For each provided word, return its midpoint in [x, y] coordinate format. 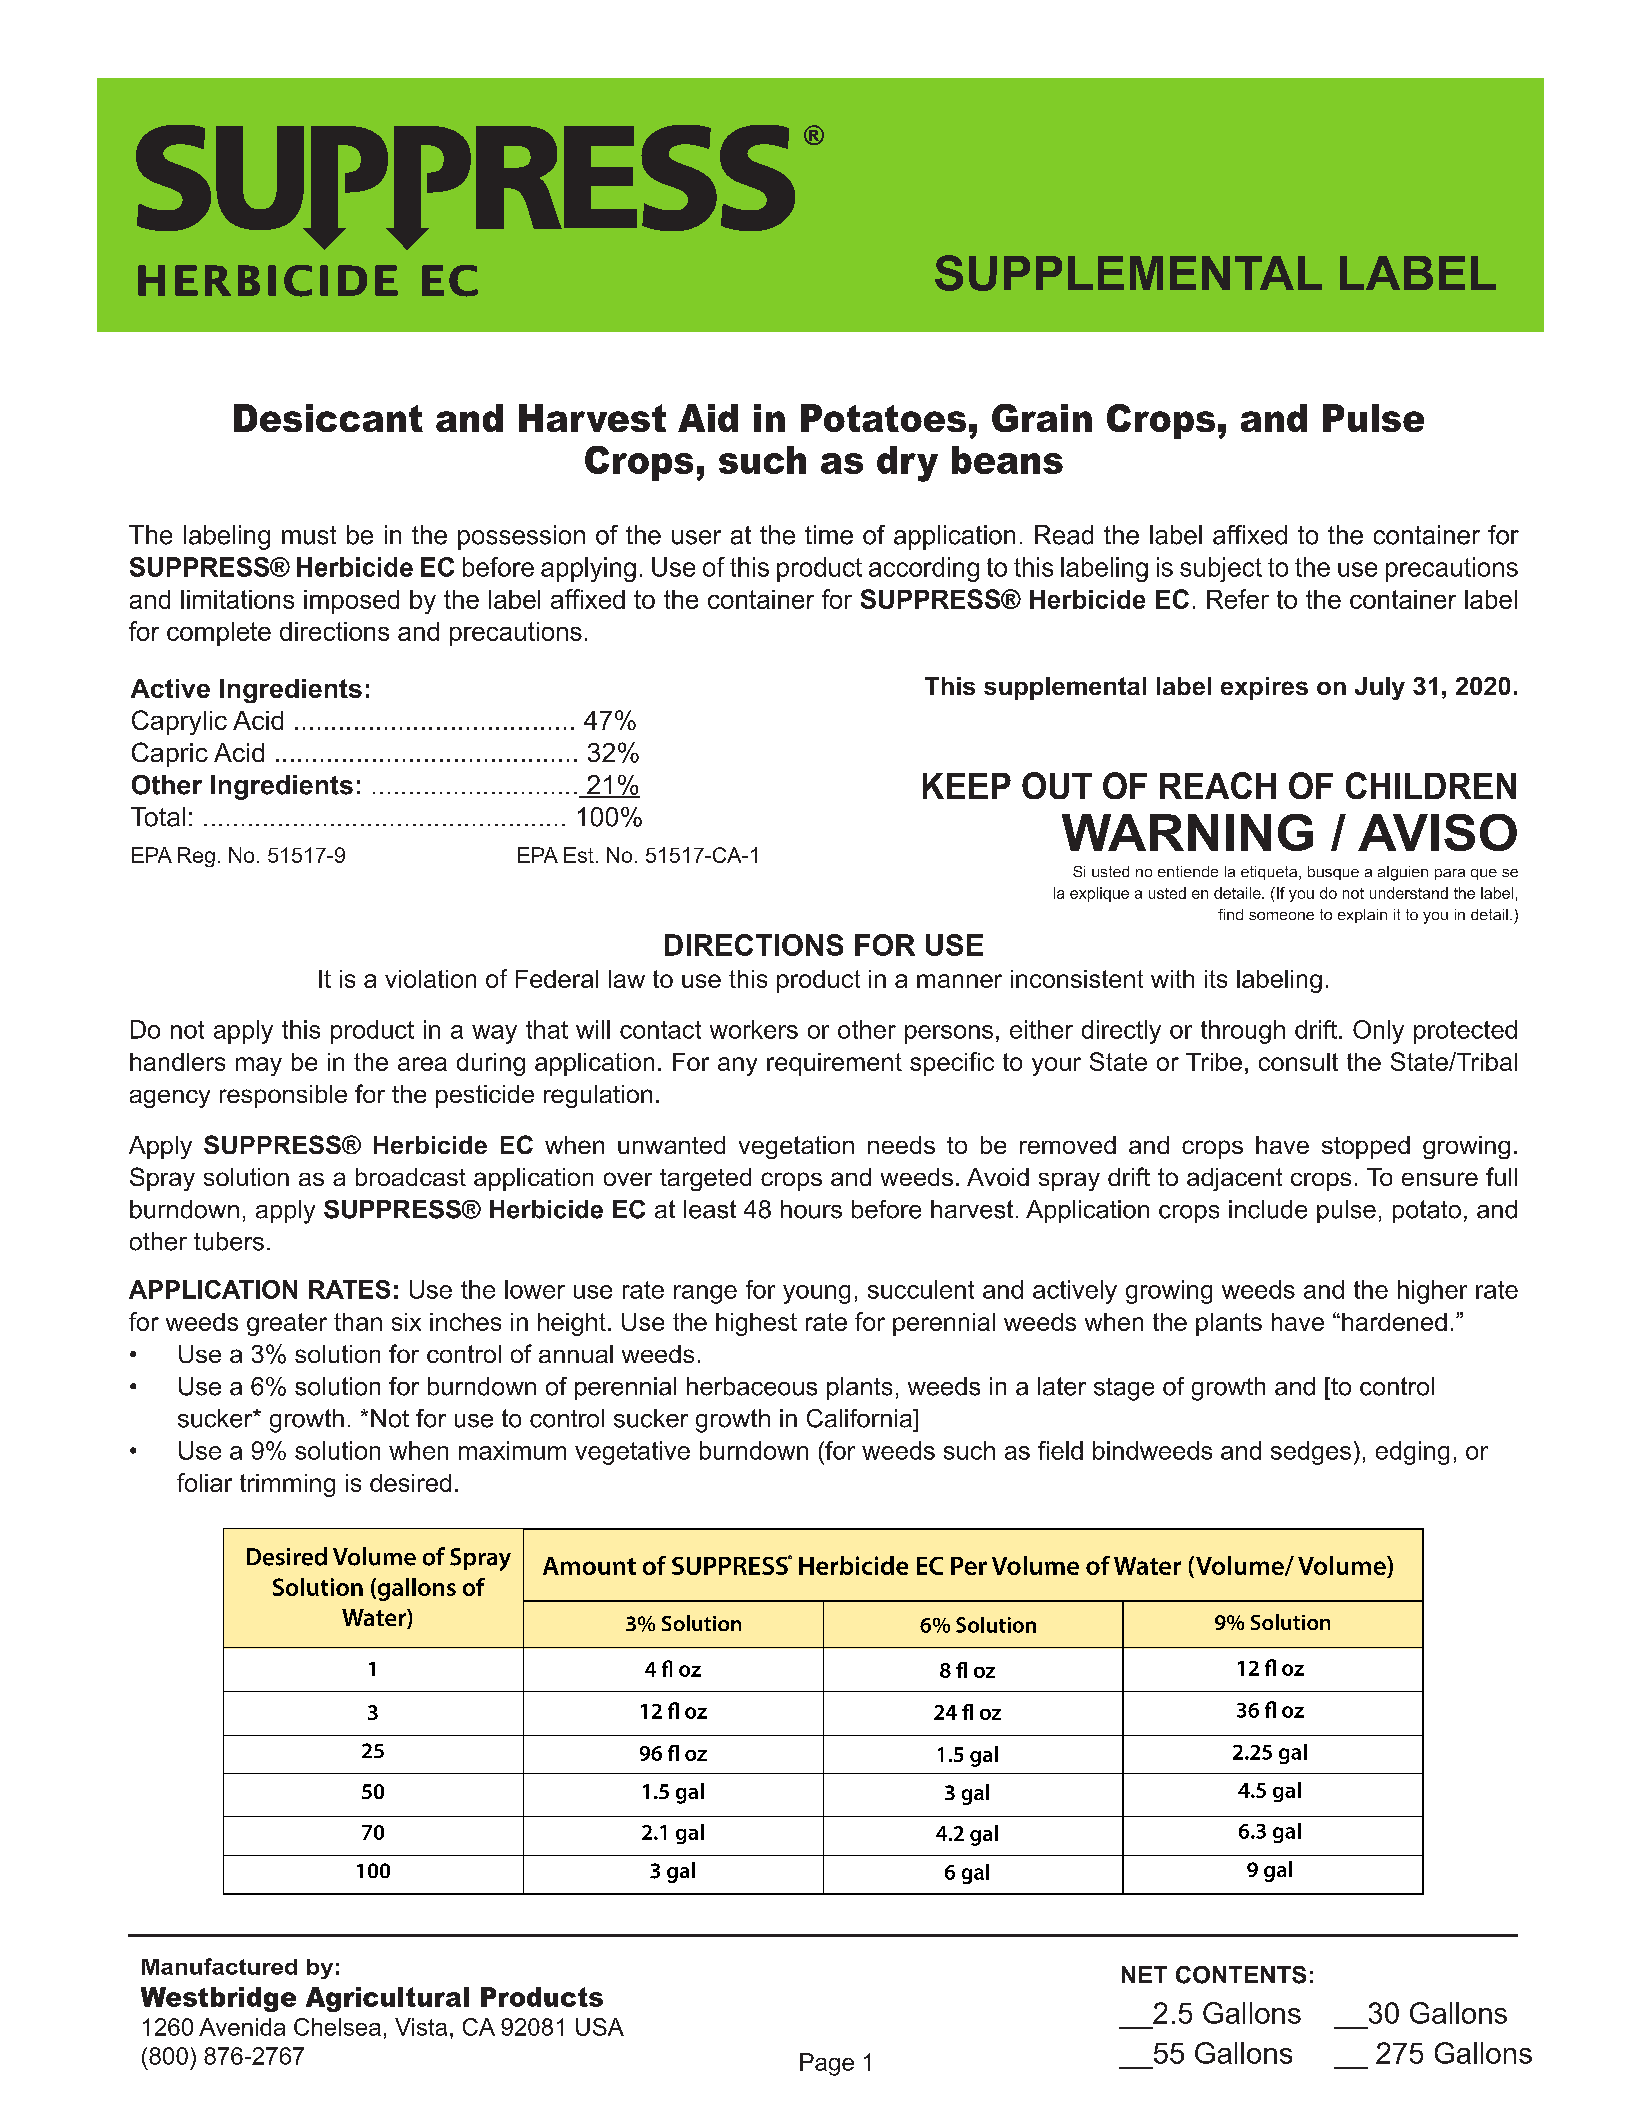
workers [754, 1029]
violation [430, 979]
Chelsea [337, 2027]
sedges [1311, 1453]
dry [907, 464]
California [861, 1418]
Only [1378, 1032]
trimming [287, 1485]
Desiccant [328, 418]
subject [1221, 569]
